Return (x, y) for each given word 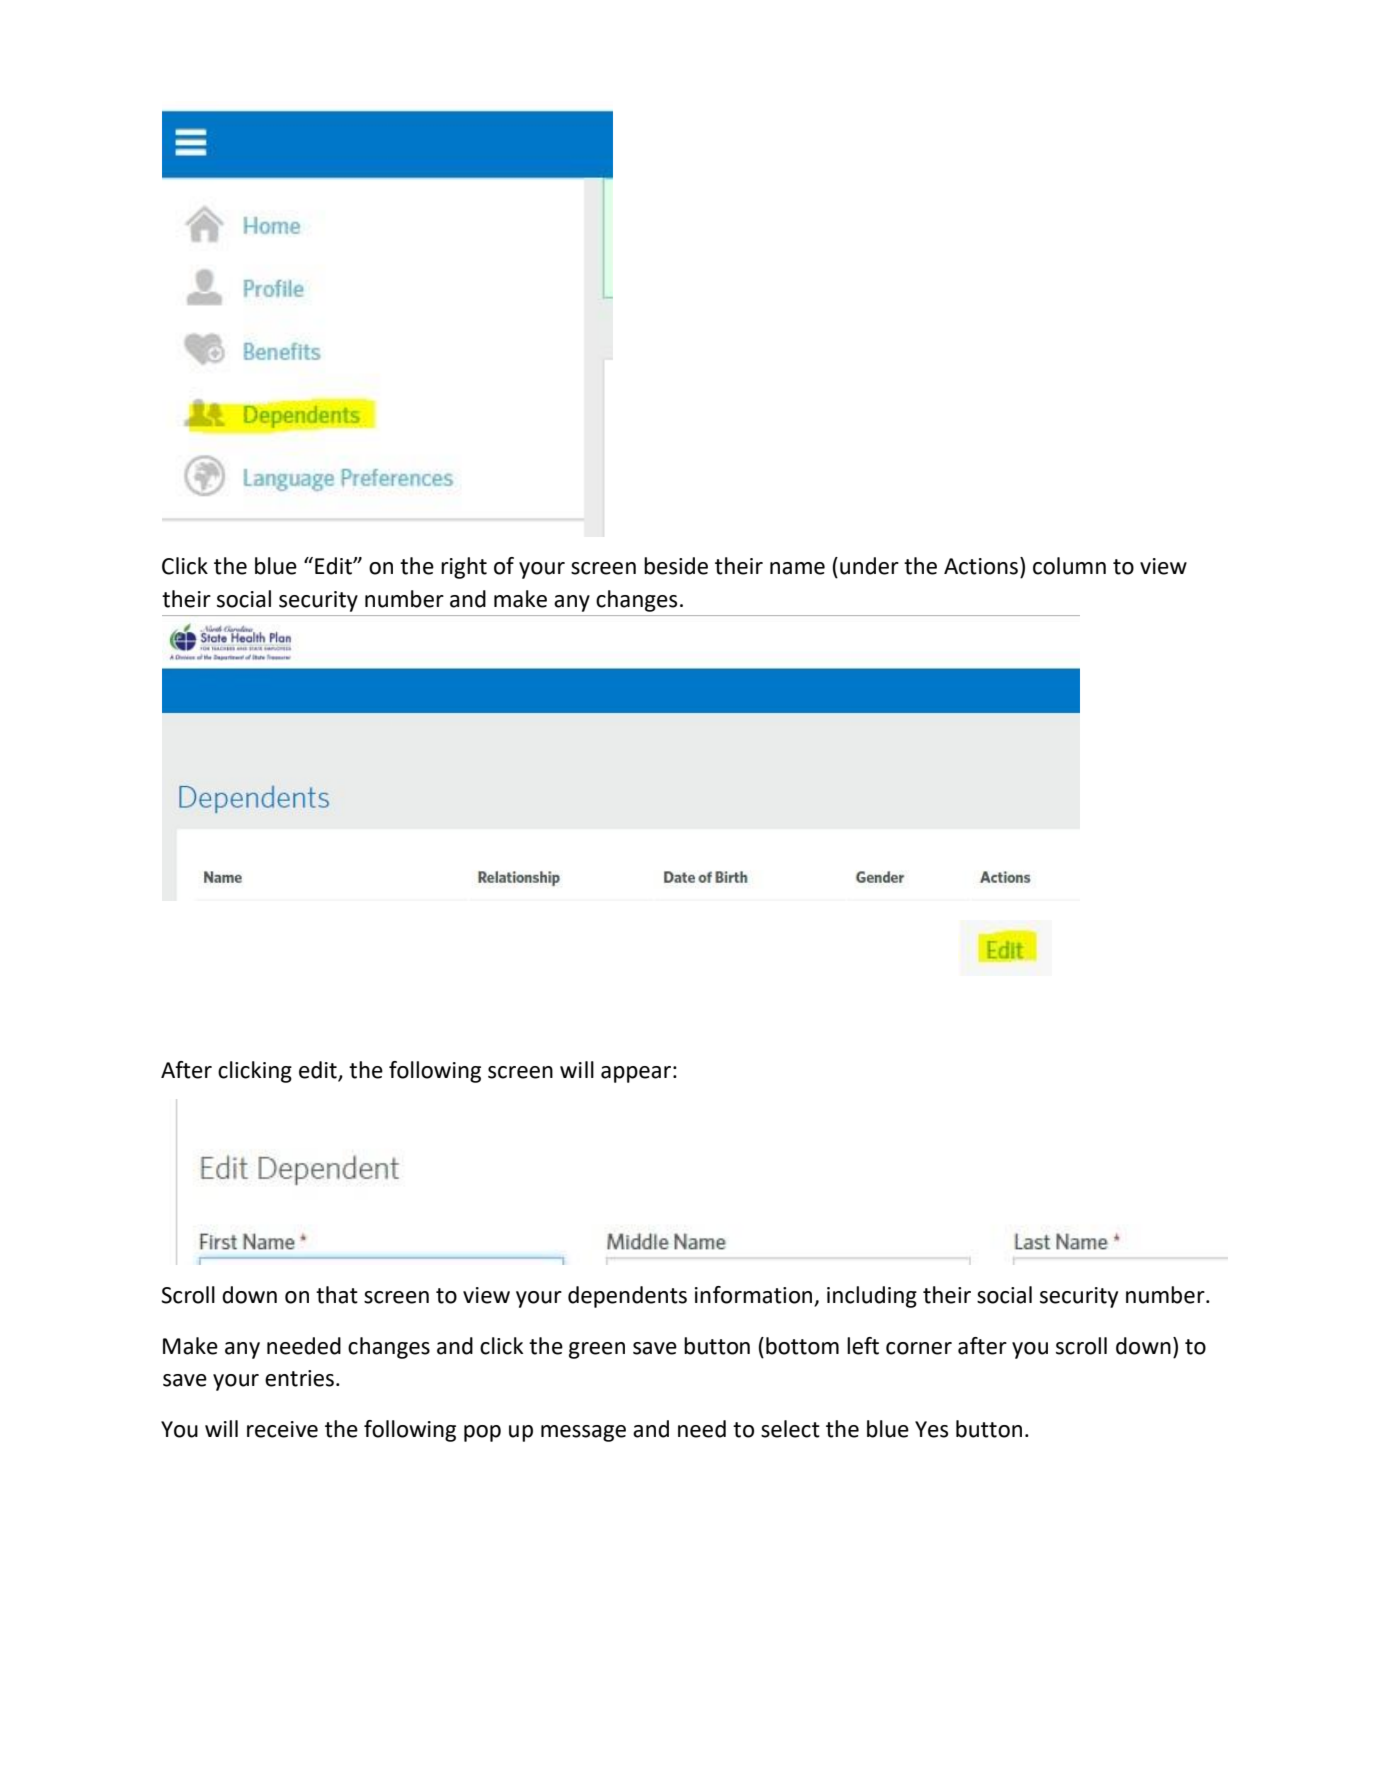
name (797, 568)
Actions (981, 566)
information (753, 1295)
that (337, 1295)
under (869, 566)
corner (919, 1348)
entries (301, 1378)
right (464, 568)
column (1069, 566)
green (597, 1350)
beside (676, 566)
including (872, 1297)
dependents (627, 1297)
